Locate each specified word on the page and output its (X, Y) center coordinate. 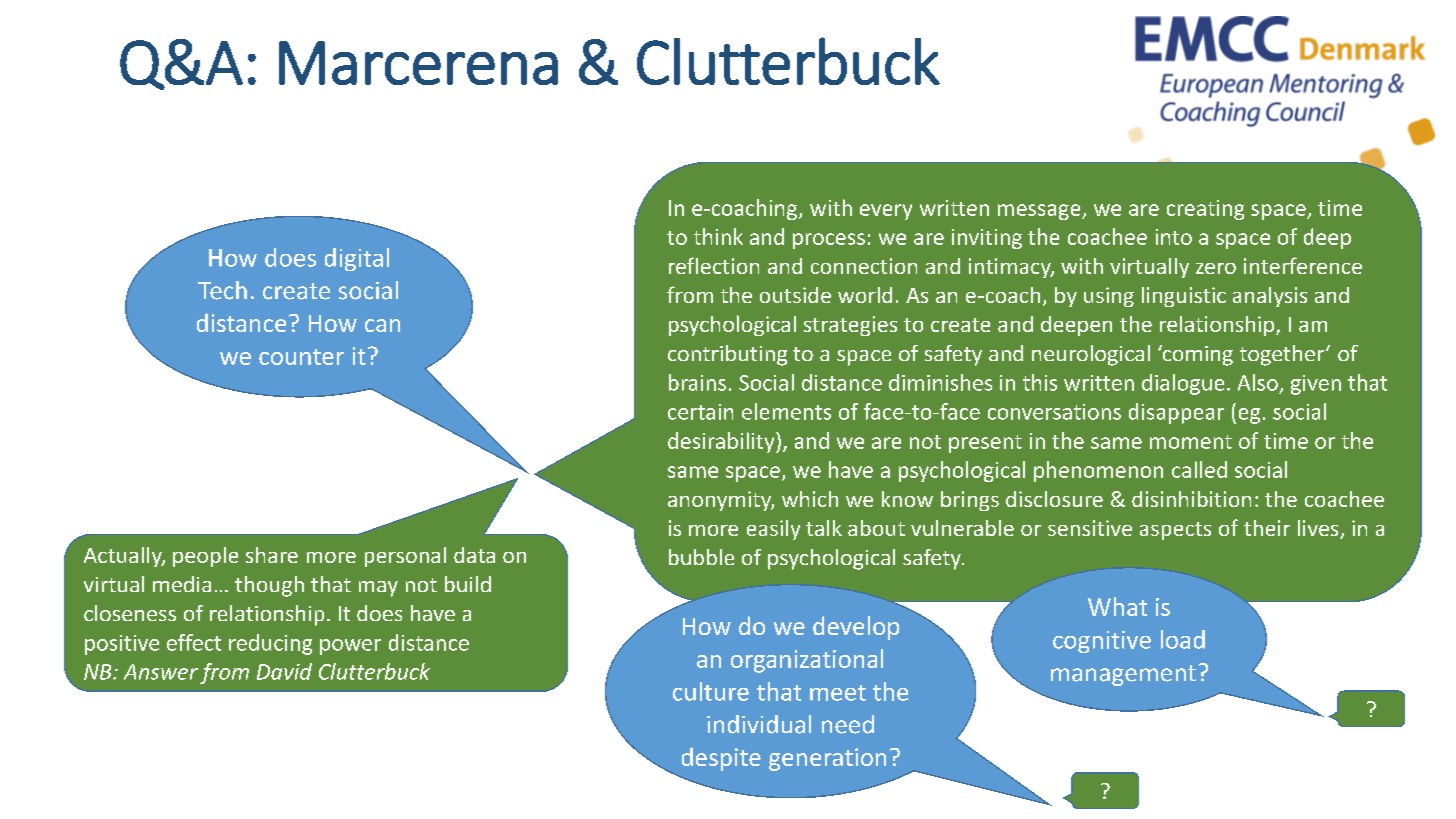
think (718, 236)
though (269, 586)
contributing (727, 355)
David (284, 671)
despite (721, 759)
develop (856, 628)
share (272, 555)
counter (301, 357)
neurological (1091, 355)
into (1174, 237)
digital (357, 259)
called (1199, 469)
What (1117, 606)
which (810, 499)
